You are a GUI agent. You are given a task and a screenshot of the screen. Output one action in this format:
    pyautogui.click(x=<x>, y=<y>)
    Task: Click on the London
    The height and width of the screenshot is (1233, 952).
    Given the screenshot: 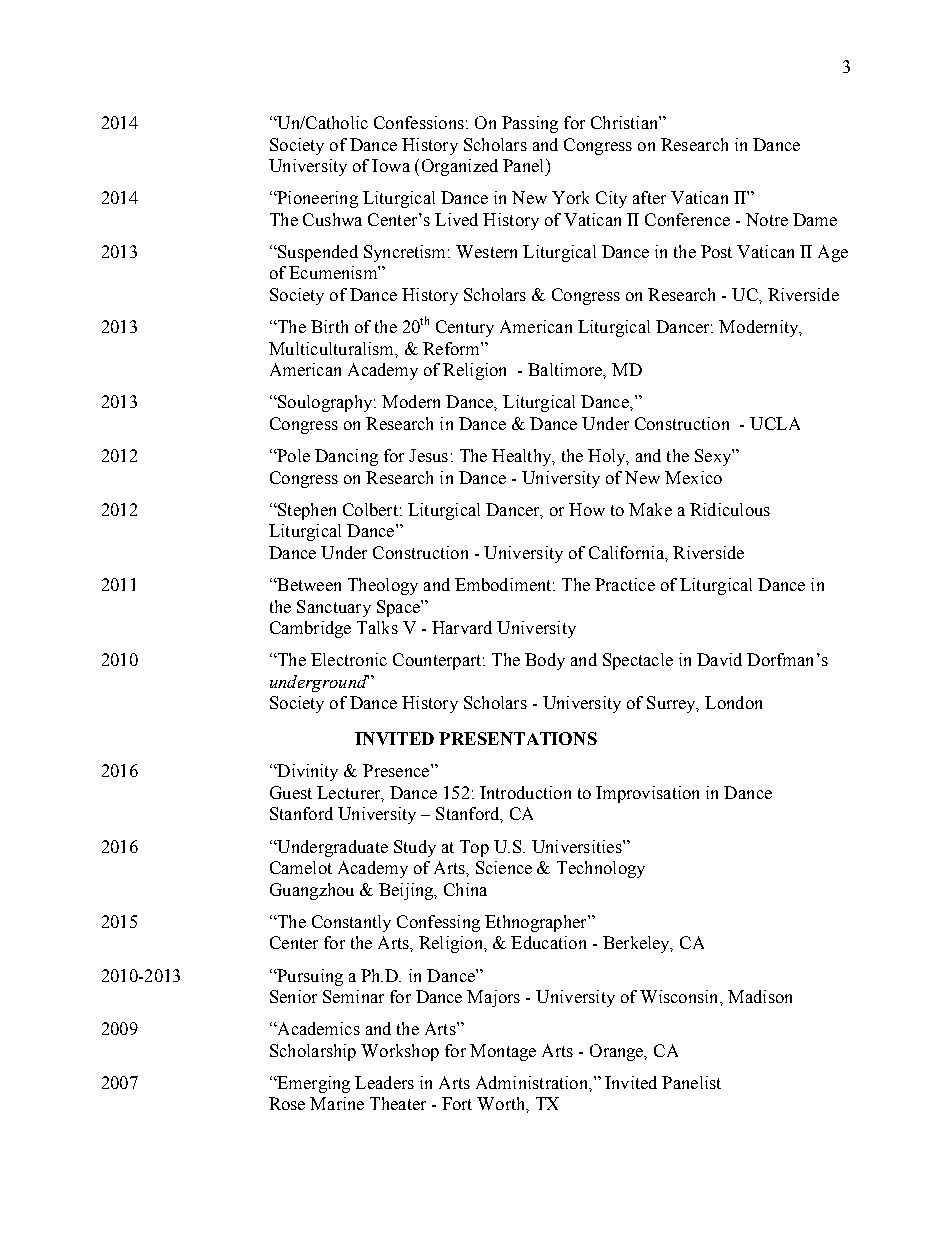 What is the action you would take?
    pyautogui.click(x=733, y=702)
